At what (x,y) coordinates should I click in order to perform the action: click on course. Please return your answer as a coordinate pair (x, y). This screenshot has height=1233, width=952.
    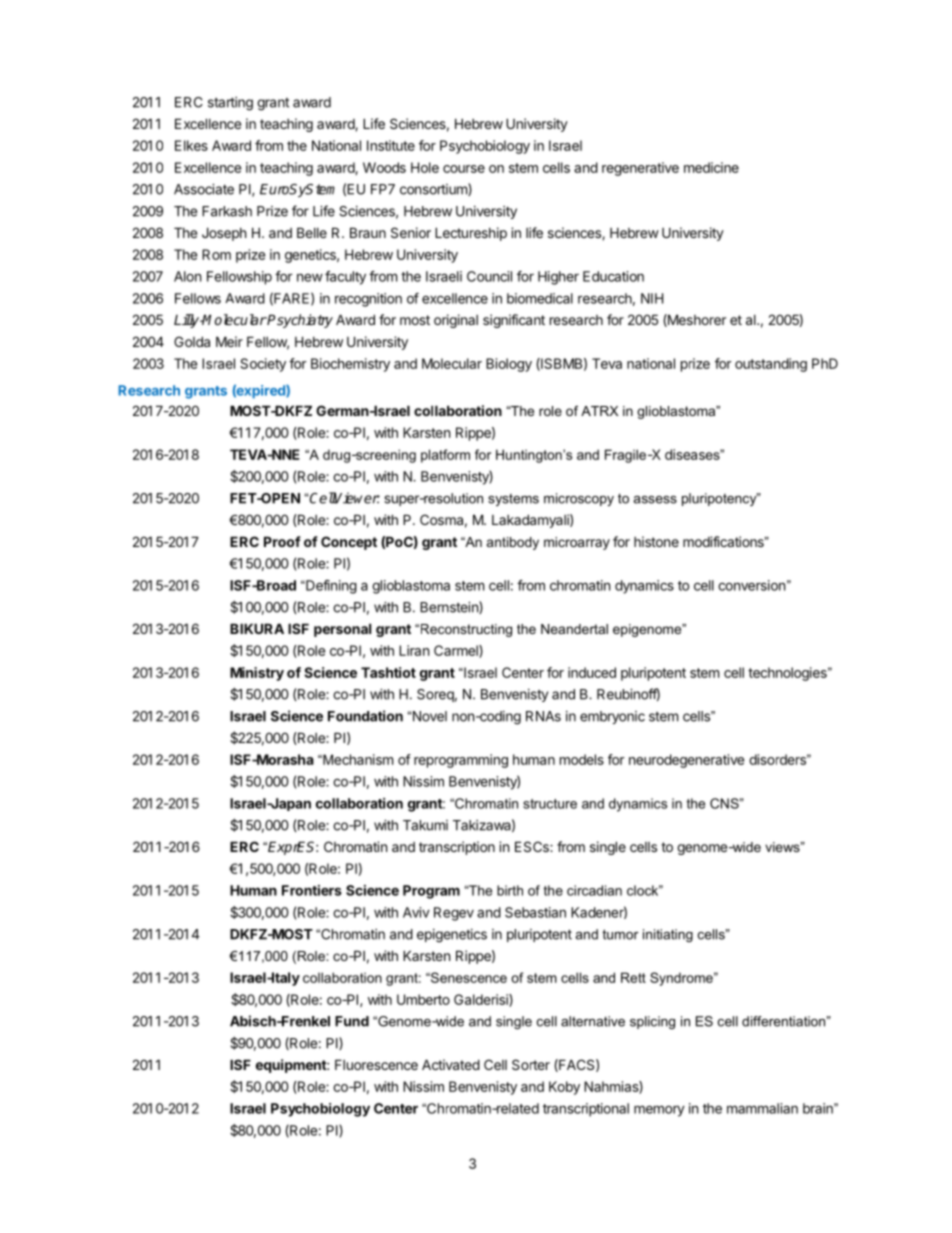
    Looking at the image, I should click on (464, 169).
